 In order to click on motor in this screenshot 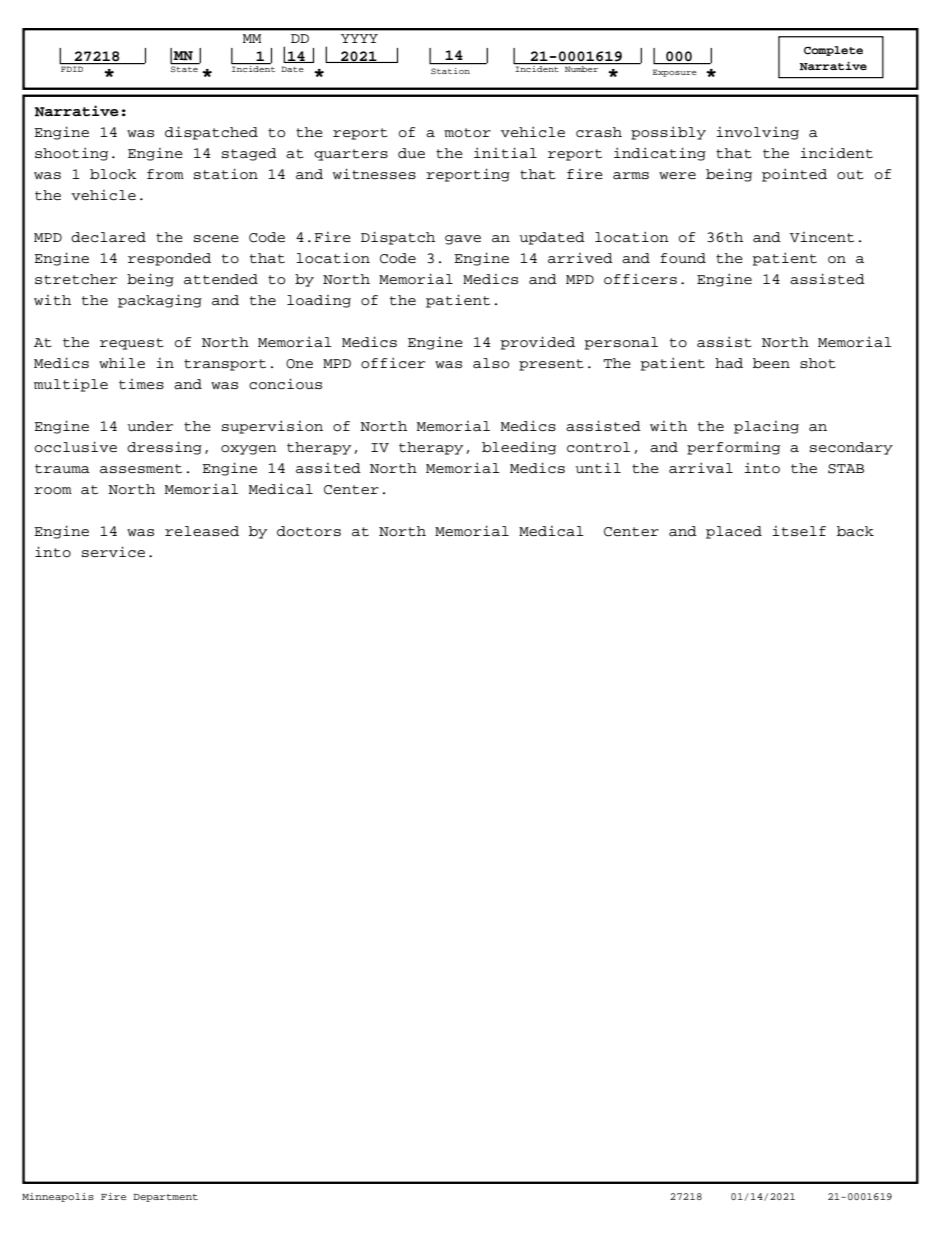, I will do `click(467, 133)`.
